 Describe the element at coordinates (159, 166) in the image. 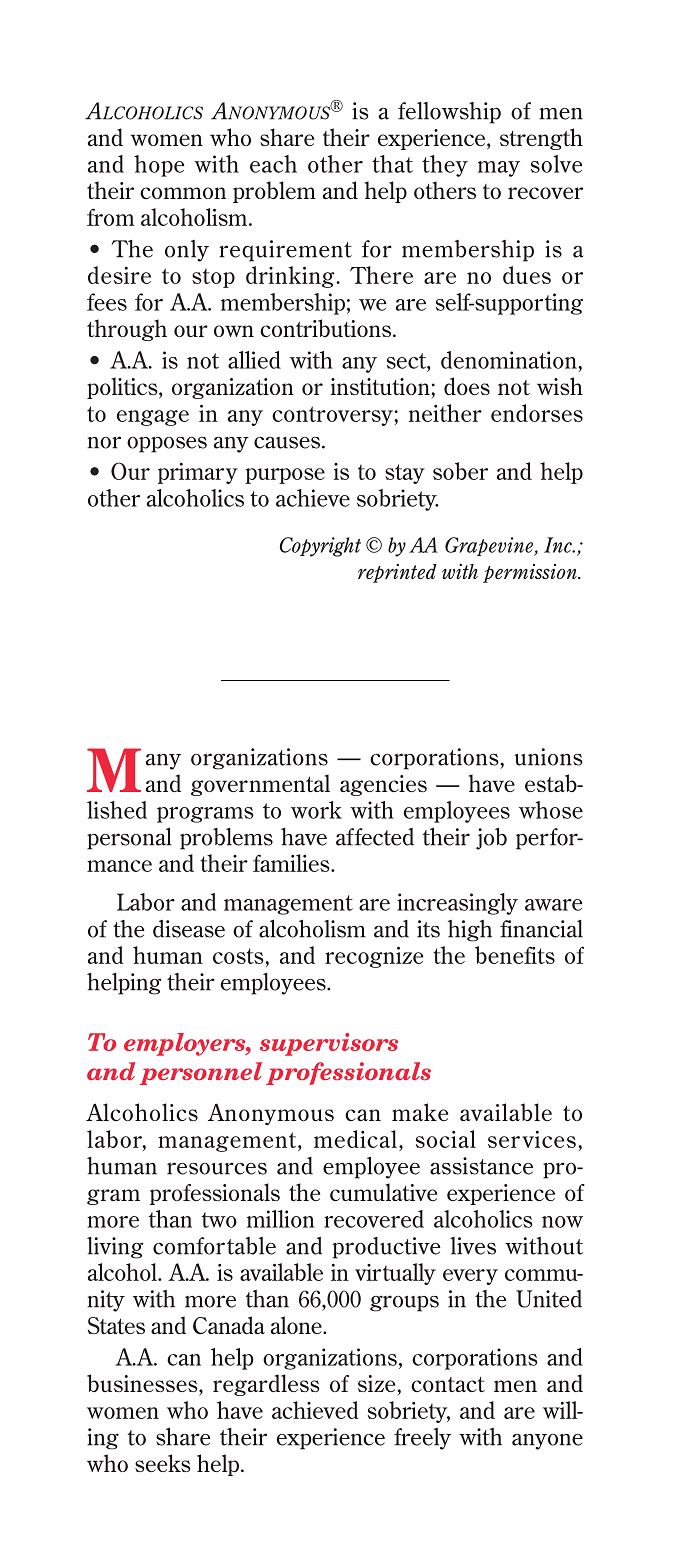

I see `hope` at that location.
